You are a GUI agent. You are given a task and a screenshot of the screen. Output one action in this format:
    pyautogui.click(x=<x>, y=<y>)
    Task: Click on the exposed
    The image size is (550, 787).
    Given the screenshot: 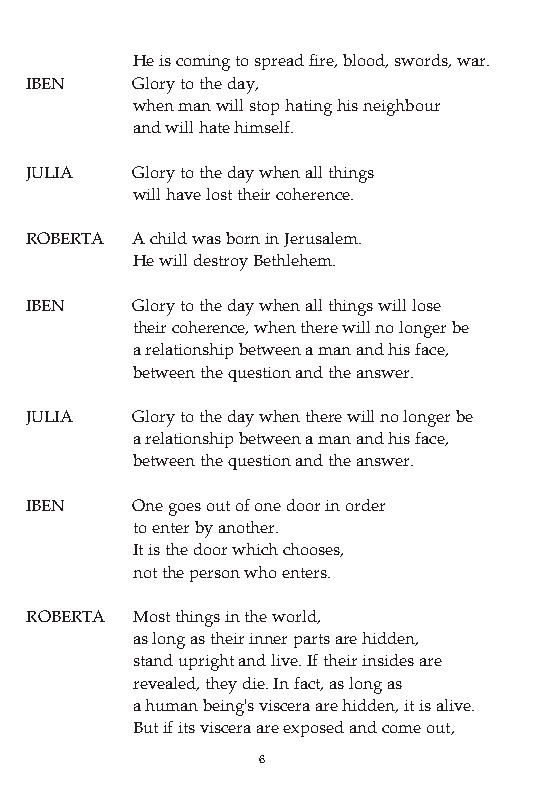 What is the action you would take?
    pyautogui.click(x=313, y=729)
